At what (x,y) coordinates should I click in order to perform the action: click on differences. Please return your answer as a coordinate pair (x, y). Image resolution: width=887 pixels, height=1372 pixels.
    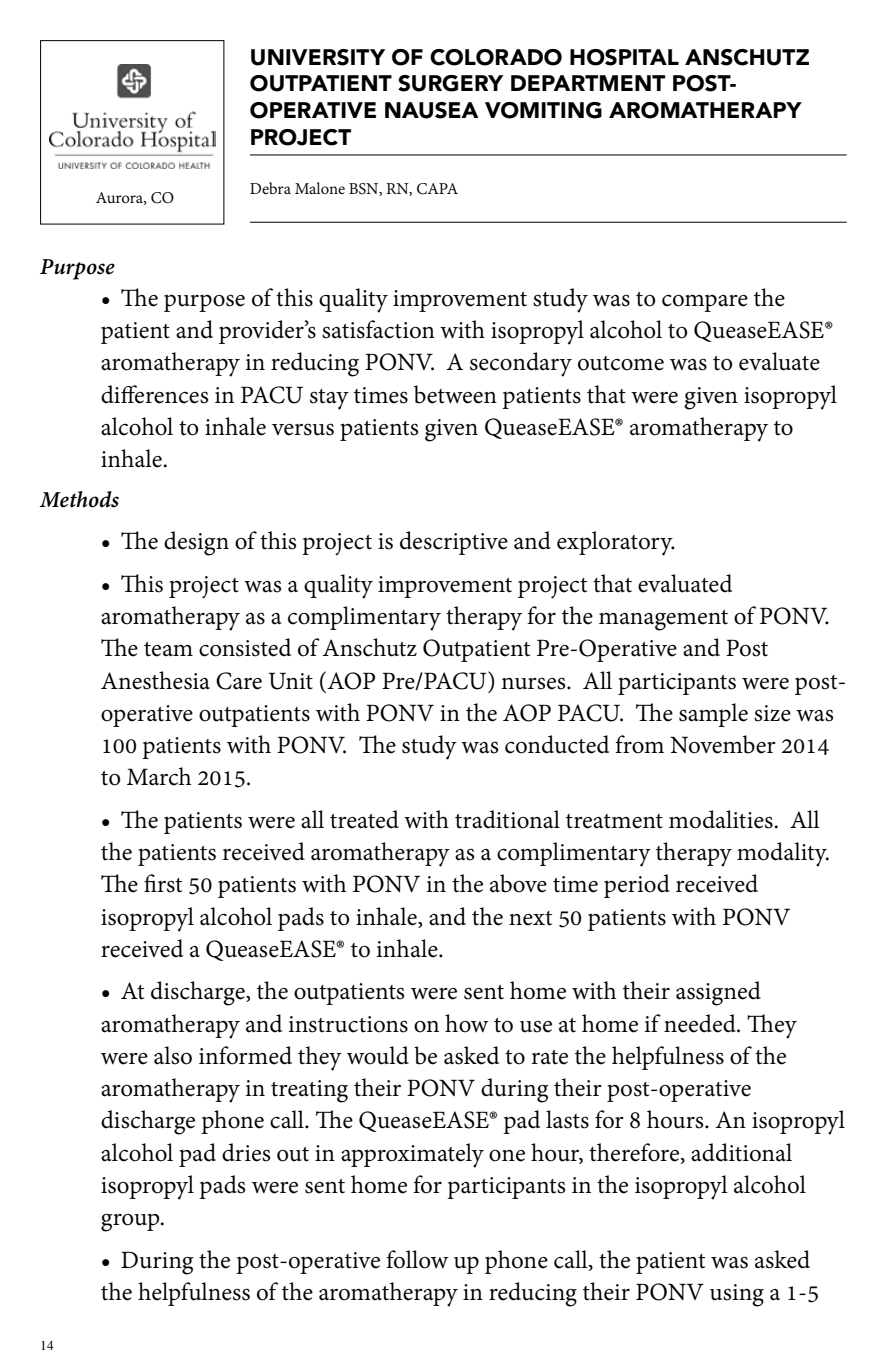
    Looking at the image, I should click on (154, 394).
